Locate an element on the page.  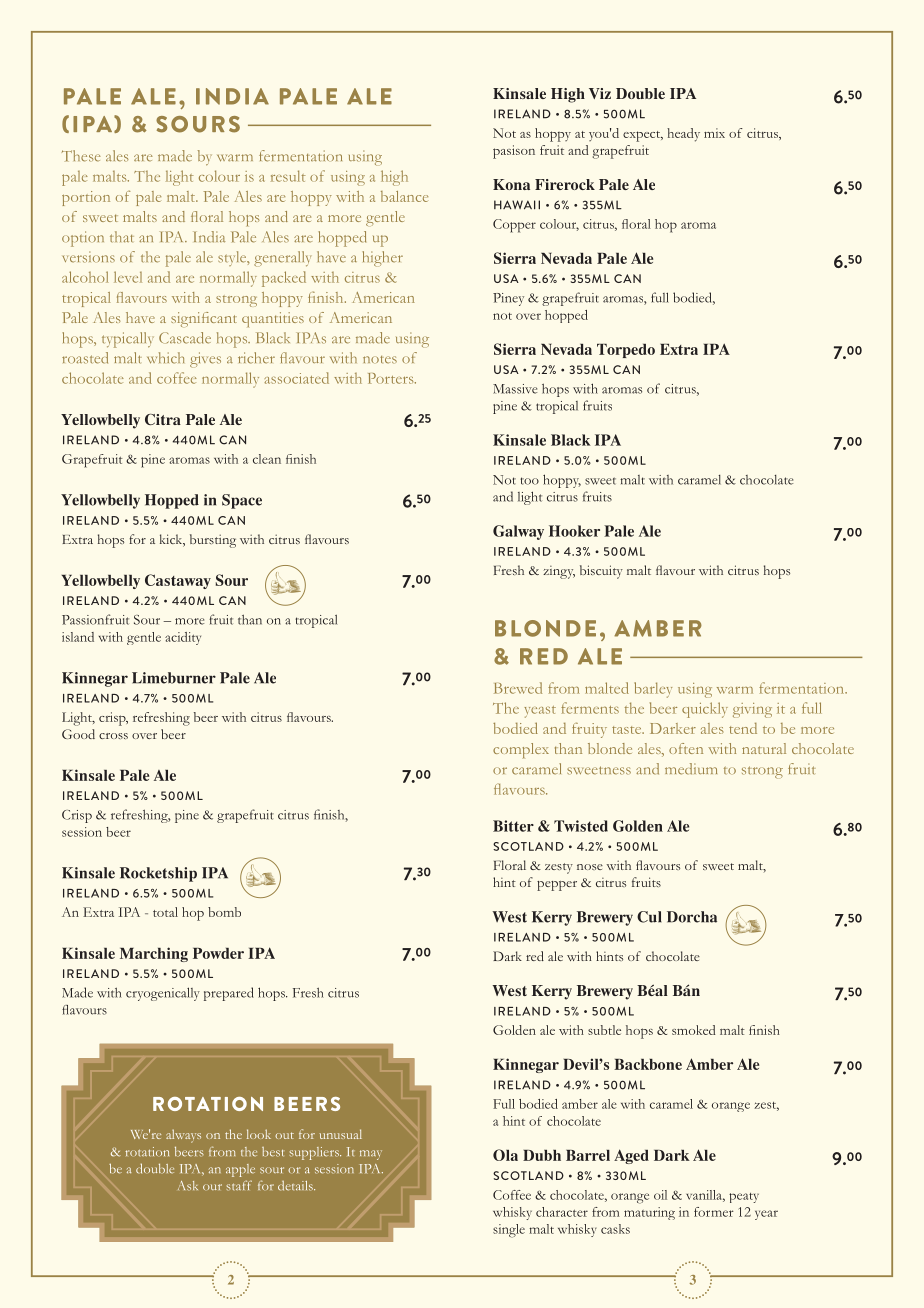
These is located at coordinates (81, 156).
